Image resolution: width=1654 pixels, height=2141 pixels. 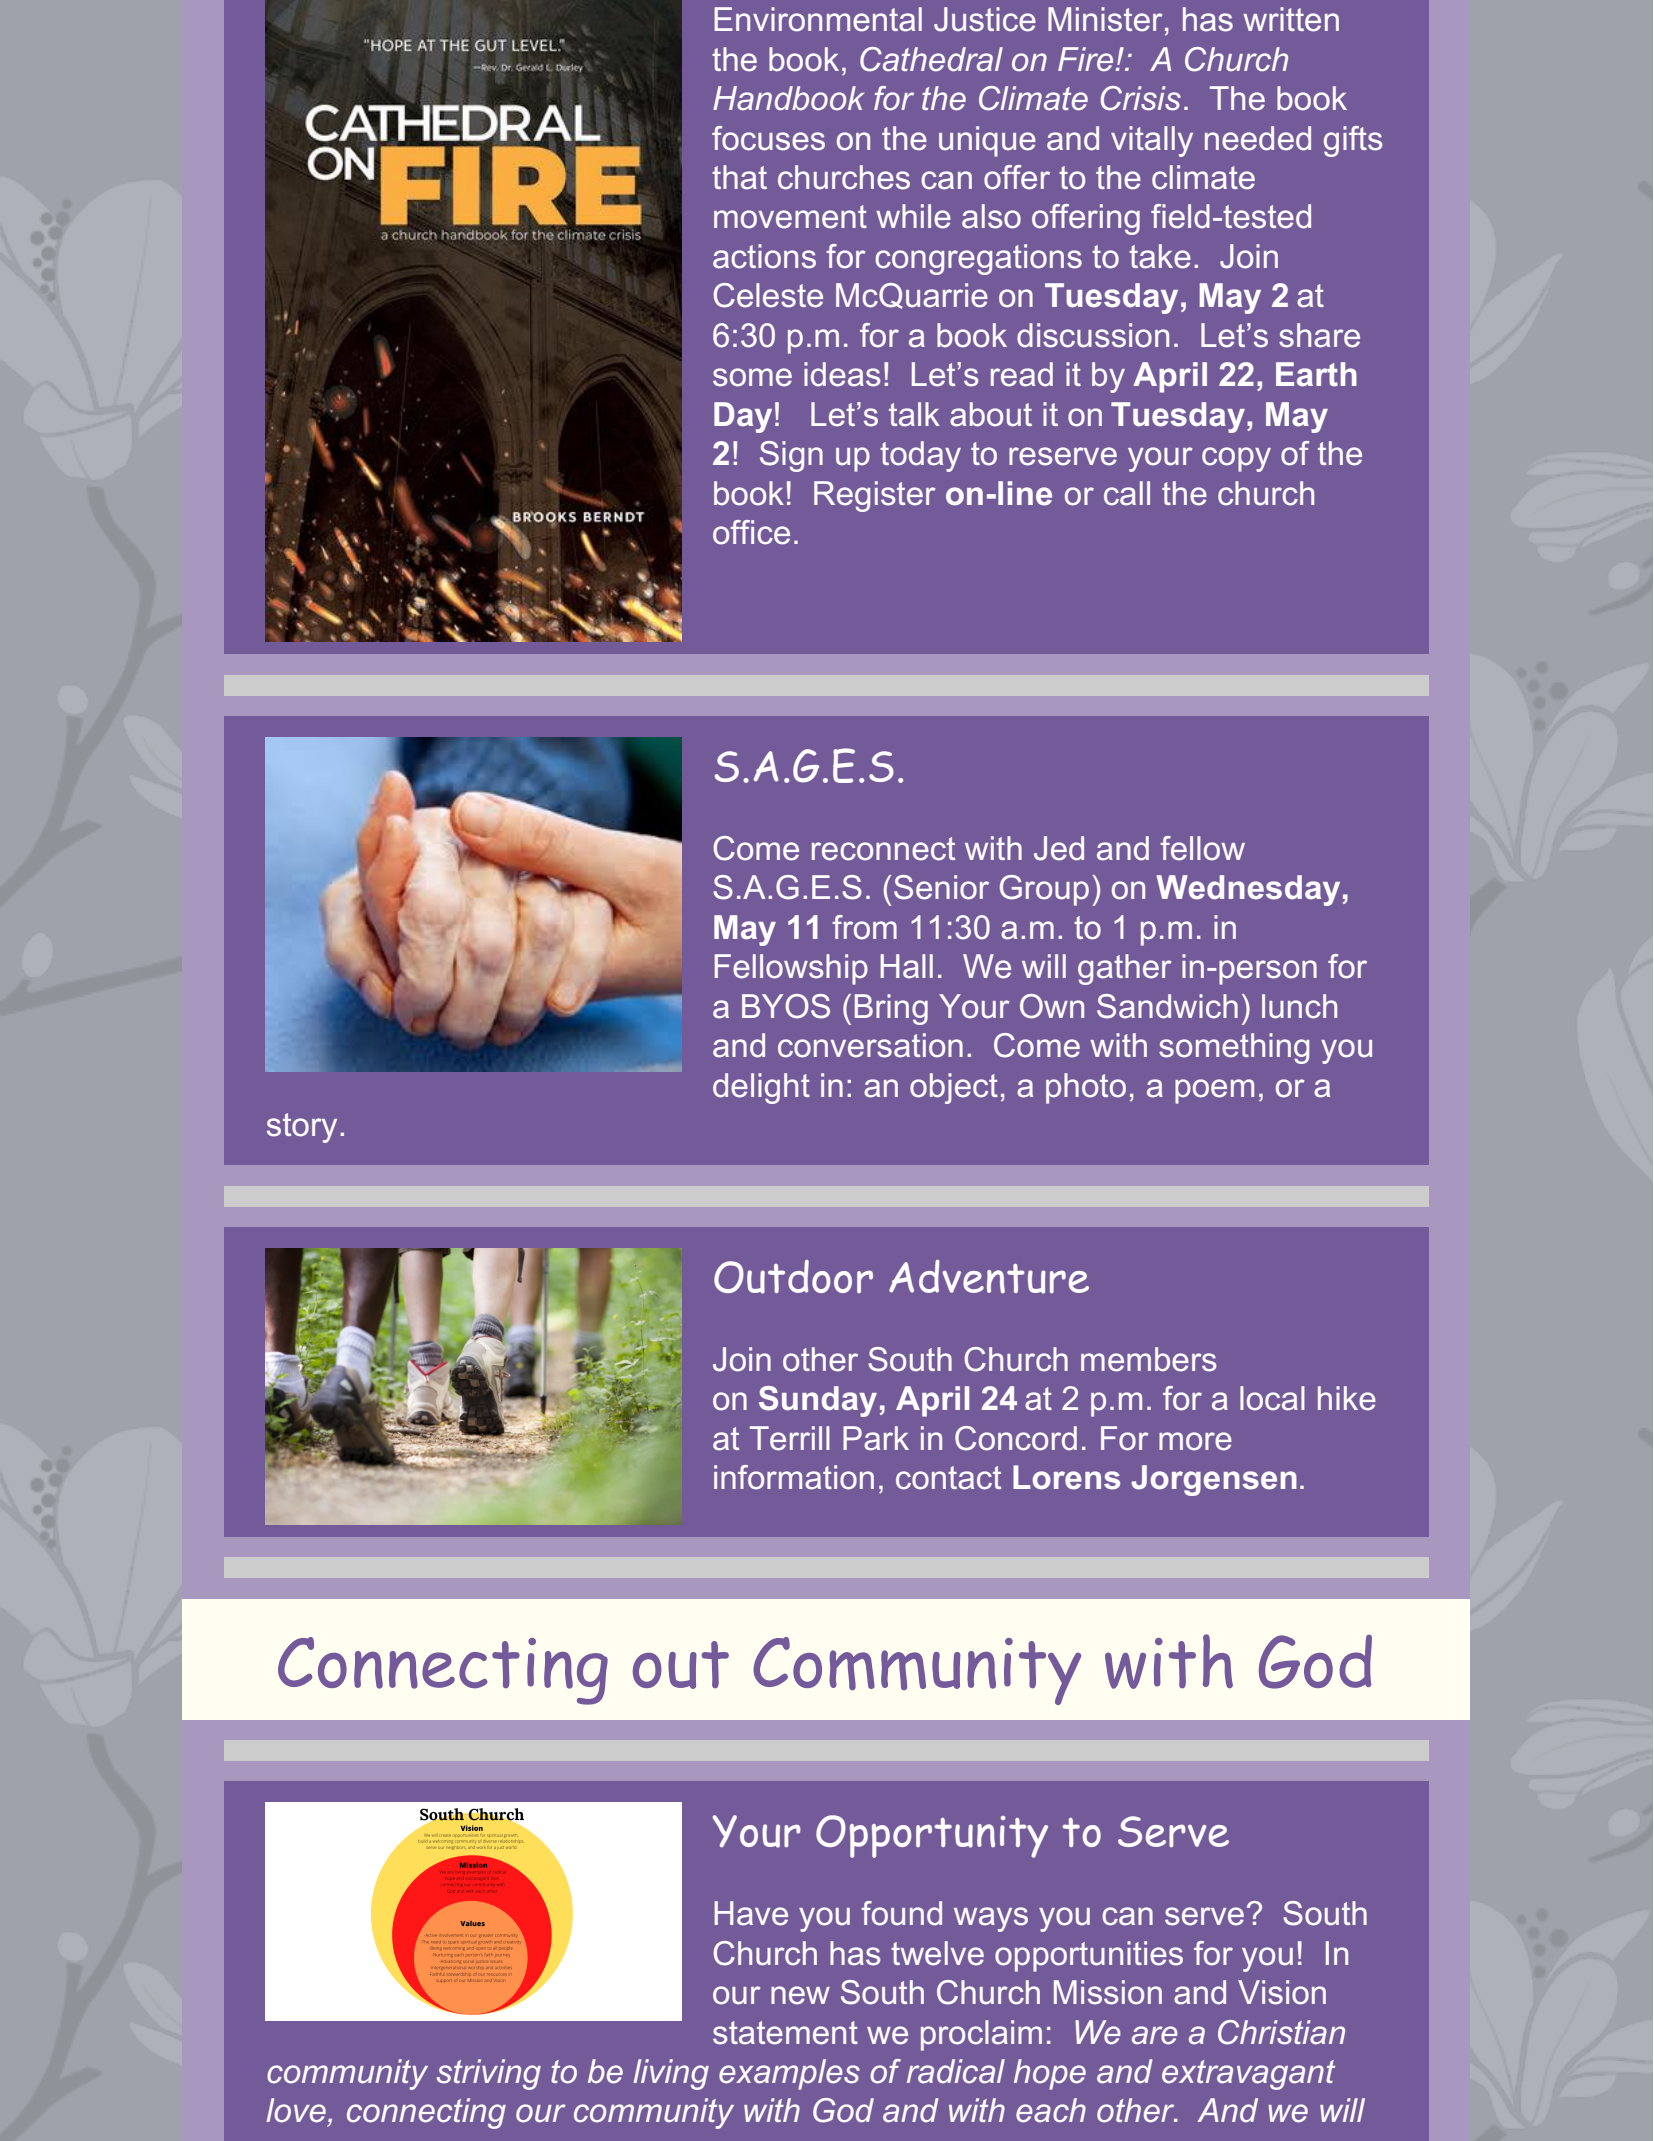 I want to click on copy, so click(x=1236, y=459).
